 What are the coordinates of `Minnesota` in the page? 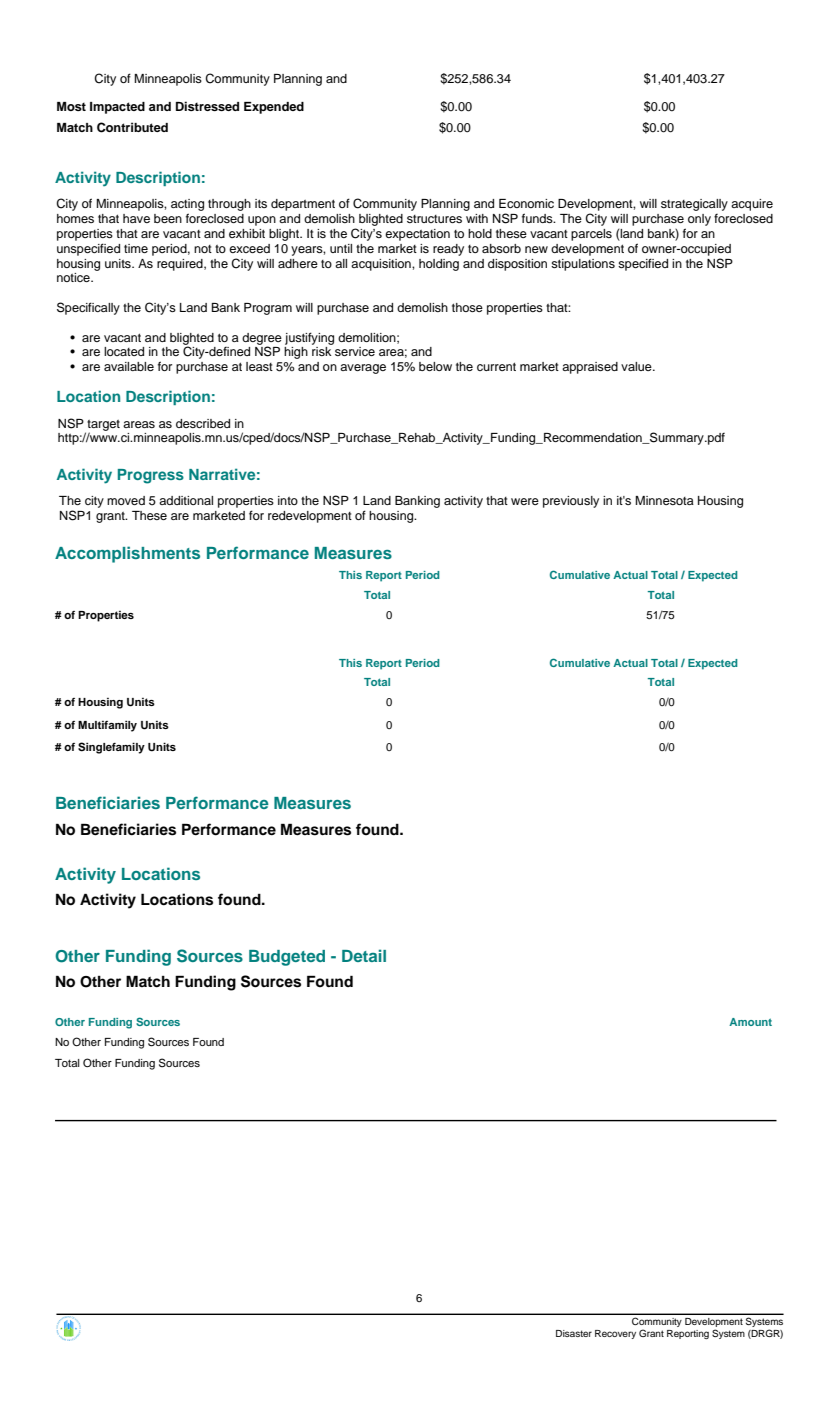 It's located at (664, 500).
